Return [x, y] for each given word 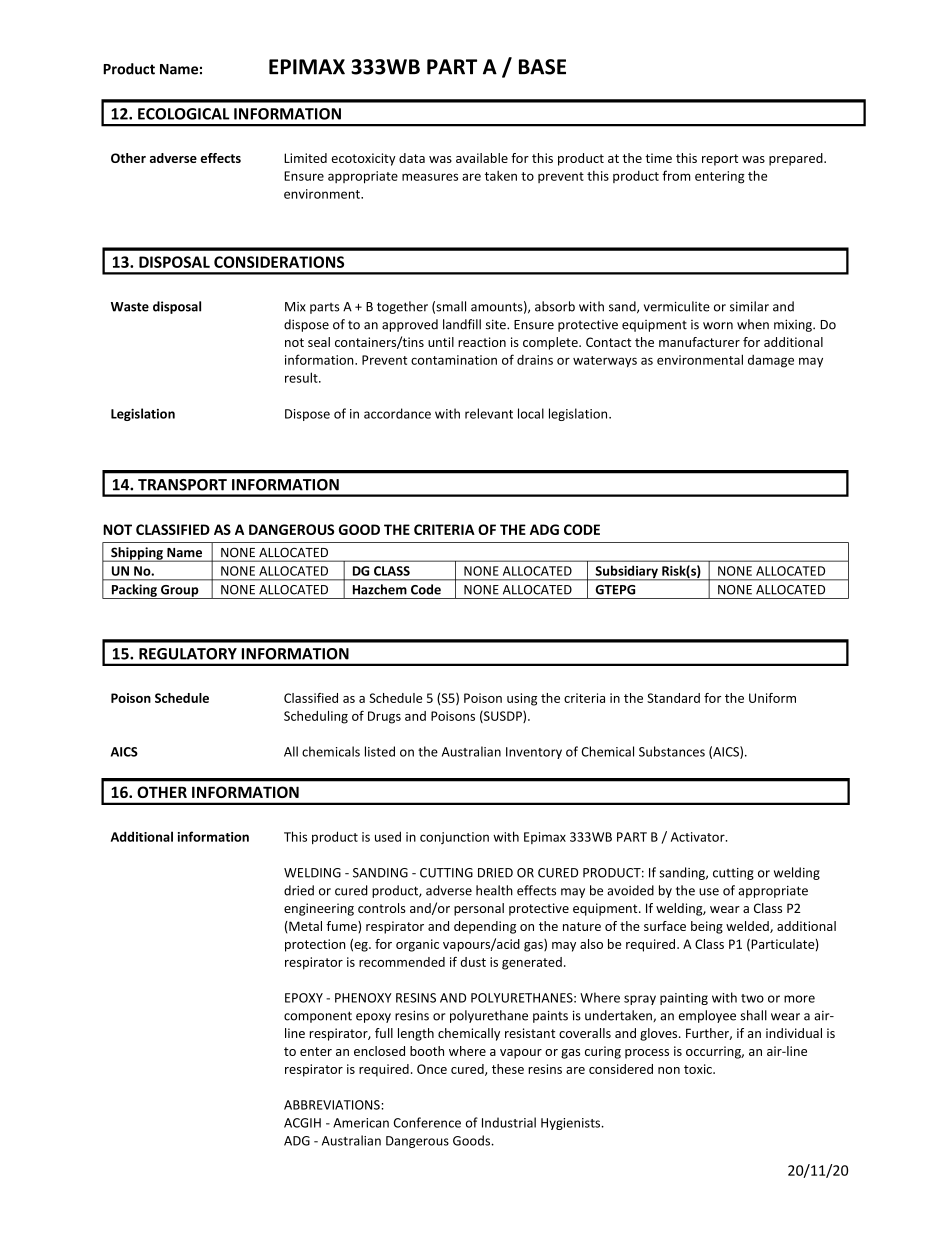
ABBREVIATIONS [333, 1105]
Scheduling [316, 717]
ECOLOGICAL [184, 114]
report [720, 160]
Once [432, 1069]
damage [771, 361]
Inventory [534, 753]
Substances [672, 751]
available [482, 158]
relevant [489, 413]
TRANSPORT [182, 485]
